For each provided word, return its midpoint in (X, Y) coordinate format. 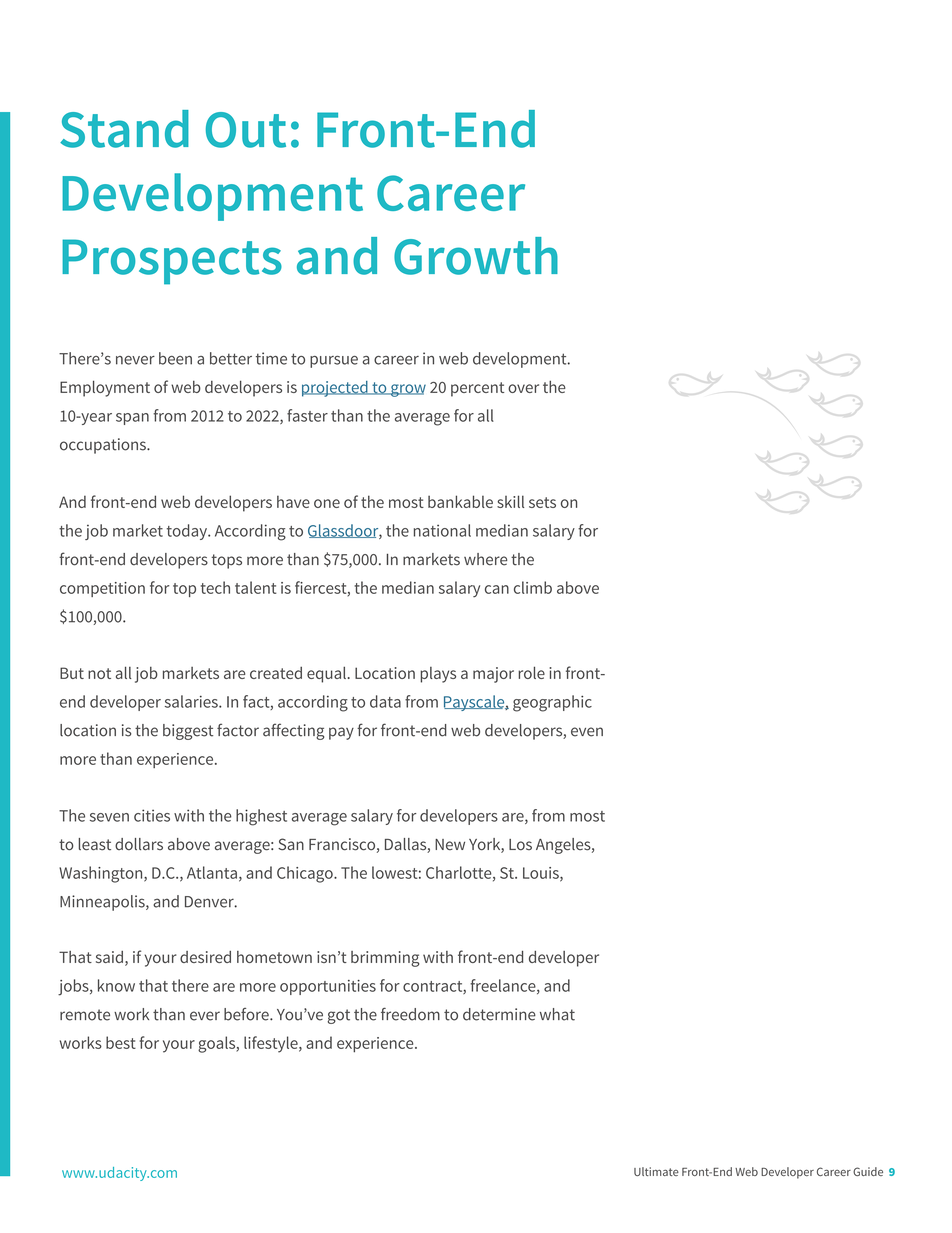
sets (542, 502)
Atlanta (212, 872)
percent (477, 389)
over (523, 388)
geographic (552, 703)
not (99, 673)
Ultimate (656, 1171)
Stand (124, 129)
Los (520, 845)
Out (246, 130)
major (493, 675)
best (121, 1042)
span (132, 419)
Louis (542, 874)
